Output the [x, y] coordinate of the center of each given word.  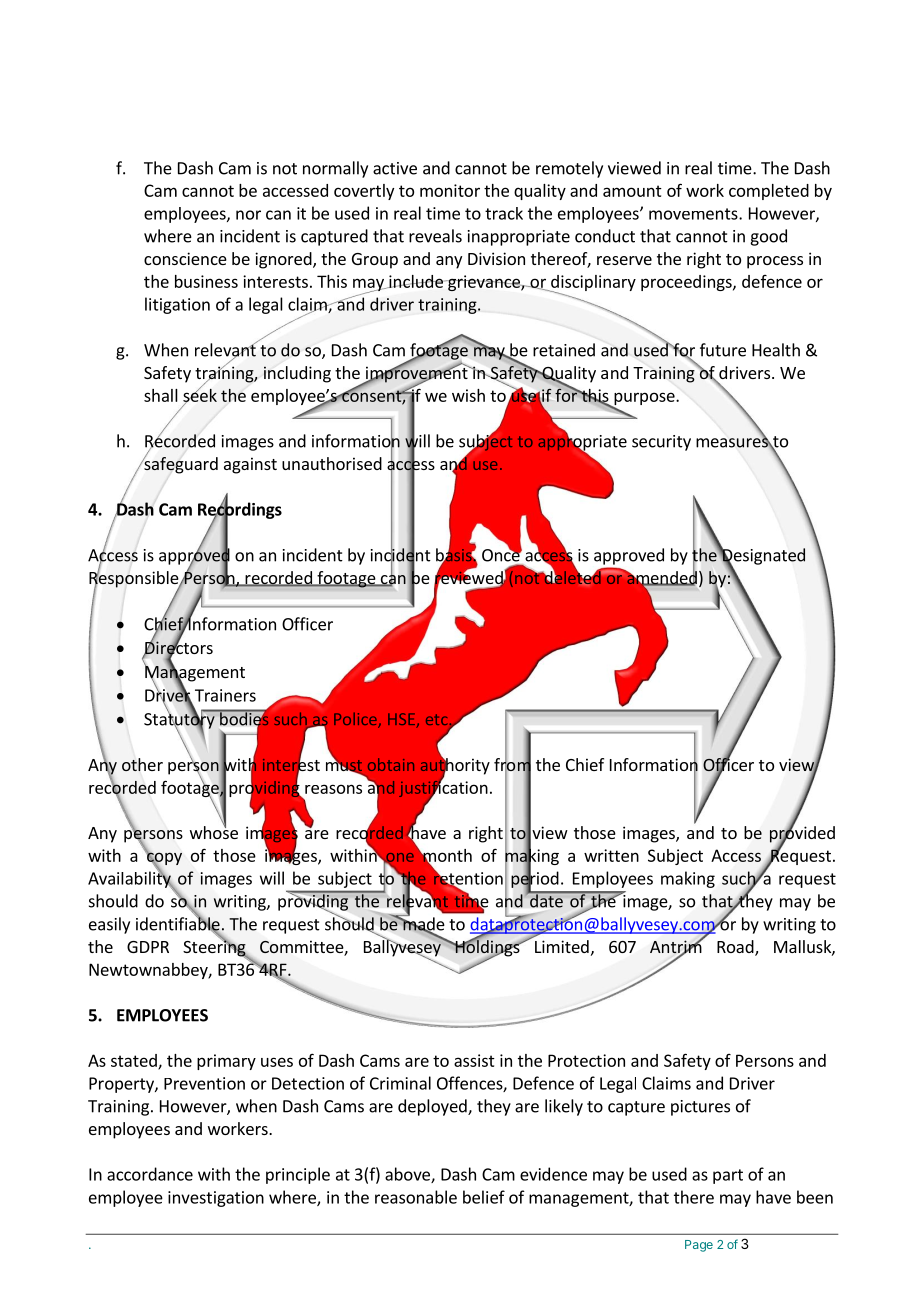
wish [468, 395]
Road [736, 948]
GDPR [148, 947]
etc [436, 719]
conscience [185, 258]
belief [484, 1197]
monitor [450, 190]
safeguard [180, 464]
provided [802, 834]
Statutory [180, 721]
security [661, 443]
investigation [216, 1199]
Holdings [487, 948]
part [728, 1176]
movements [694, 214]
